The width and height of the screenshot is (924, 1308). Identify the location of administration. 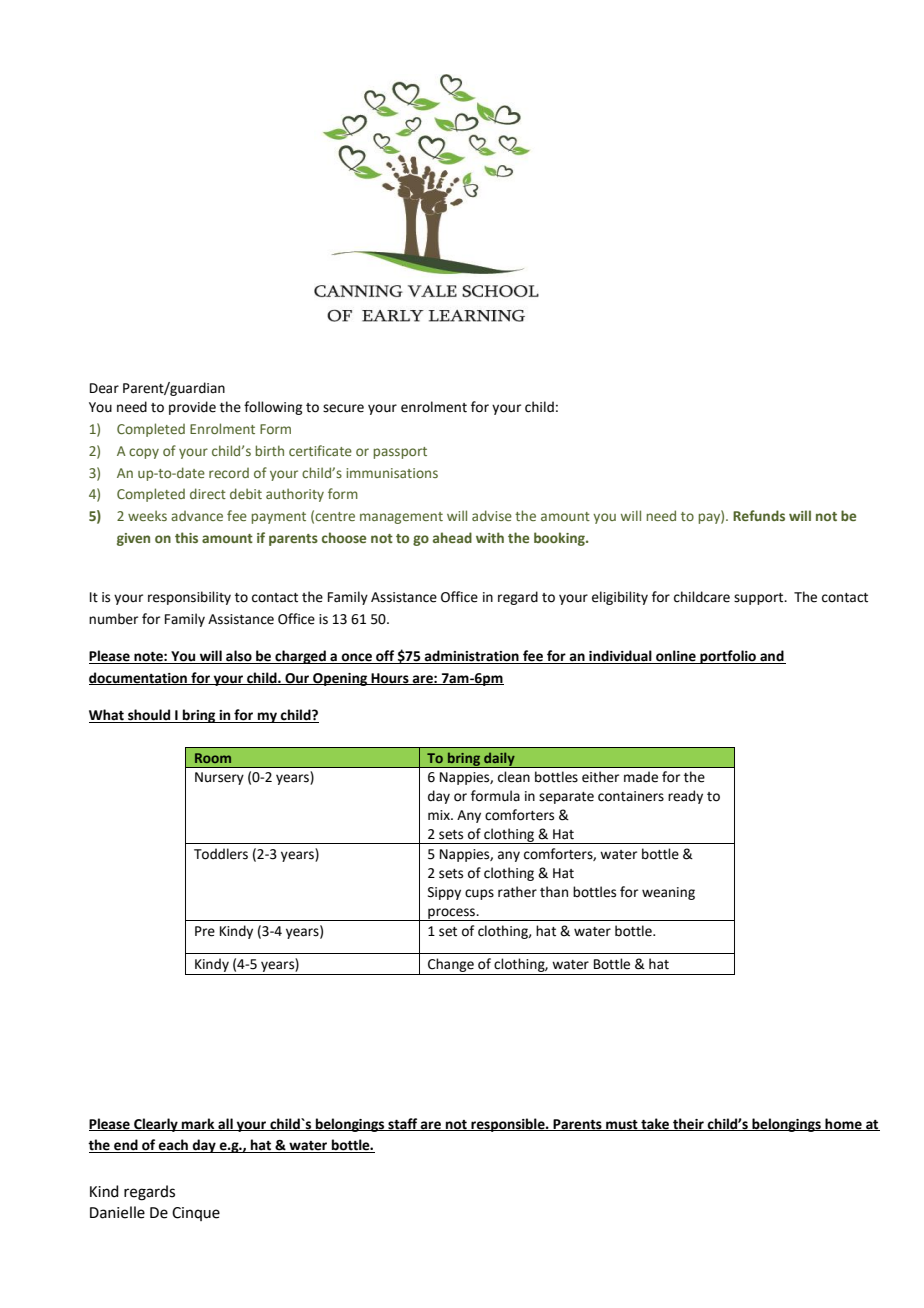
(472, 657).
